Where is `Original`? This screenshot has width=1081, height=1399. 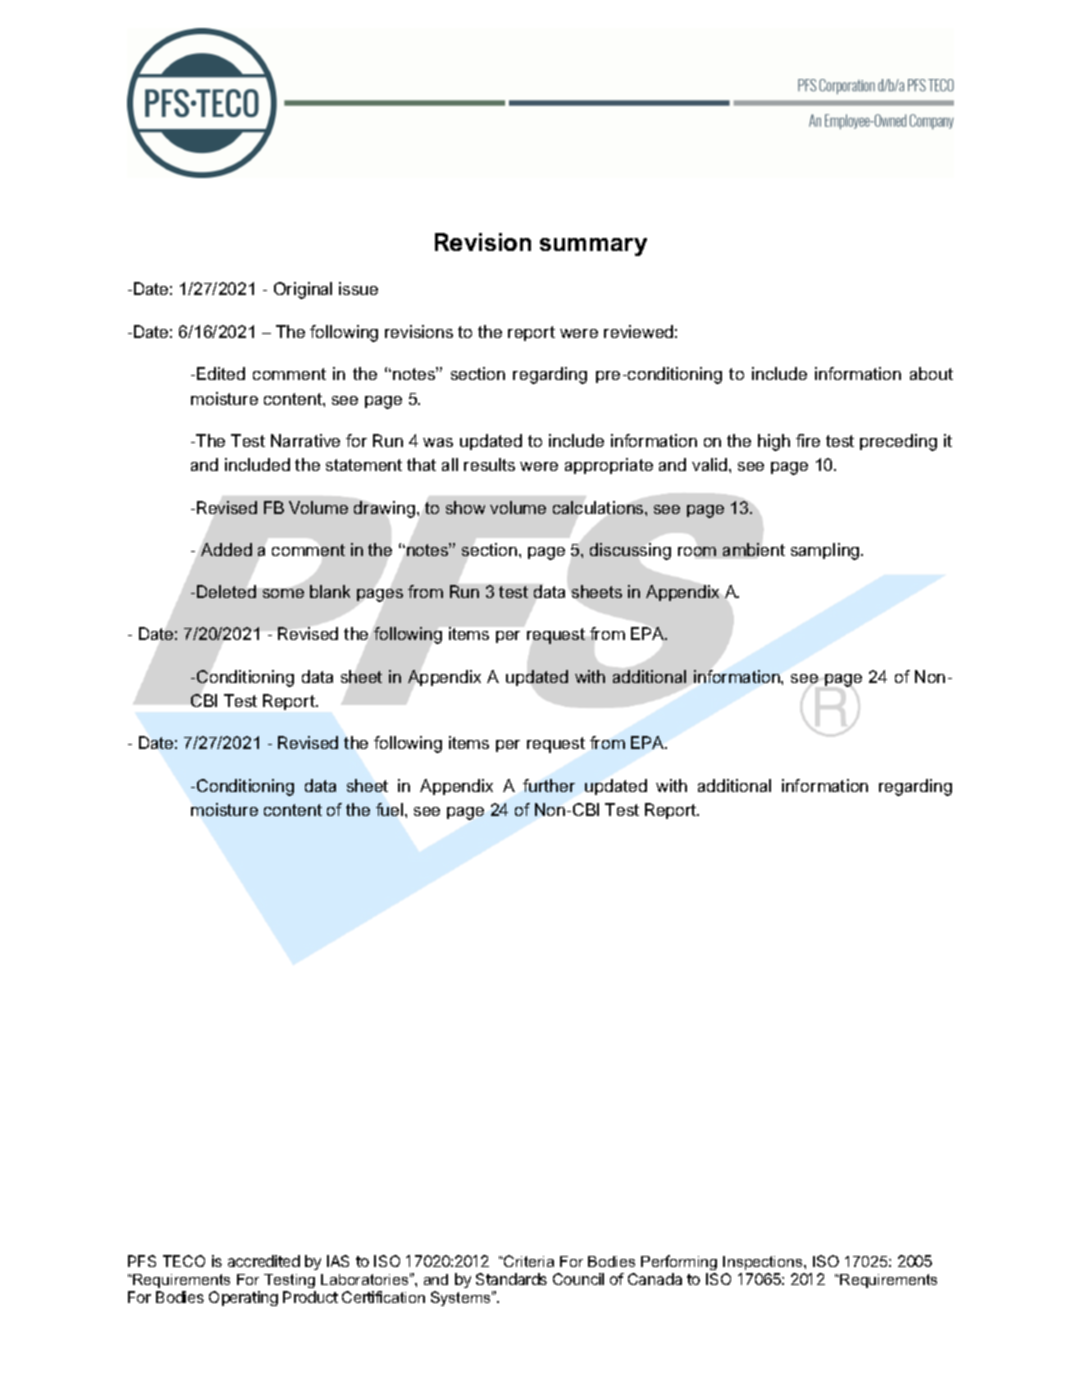 Original is located at coordinates (303, 290).
